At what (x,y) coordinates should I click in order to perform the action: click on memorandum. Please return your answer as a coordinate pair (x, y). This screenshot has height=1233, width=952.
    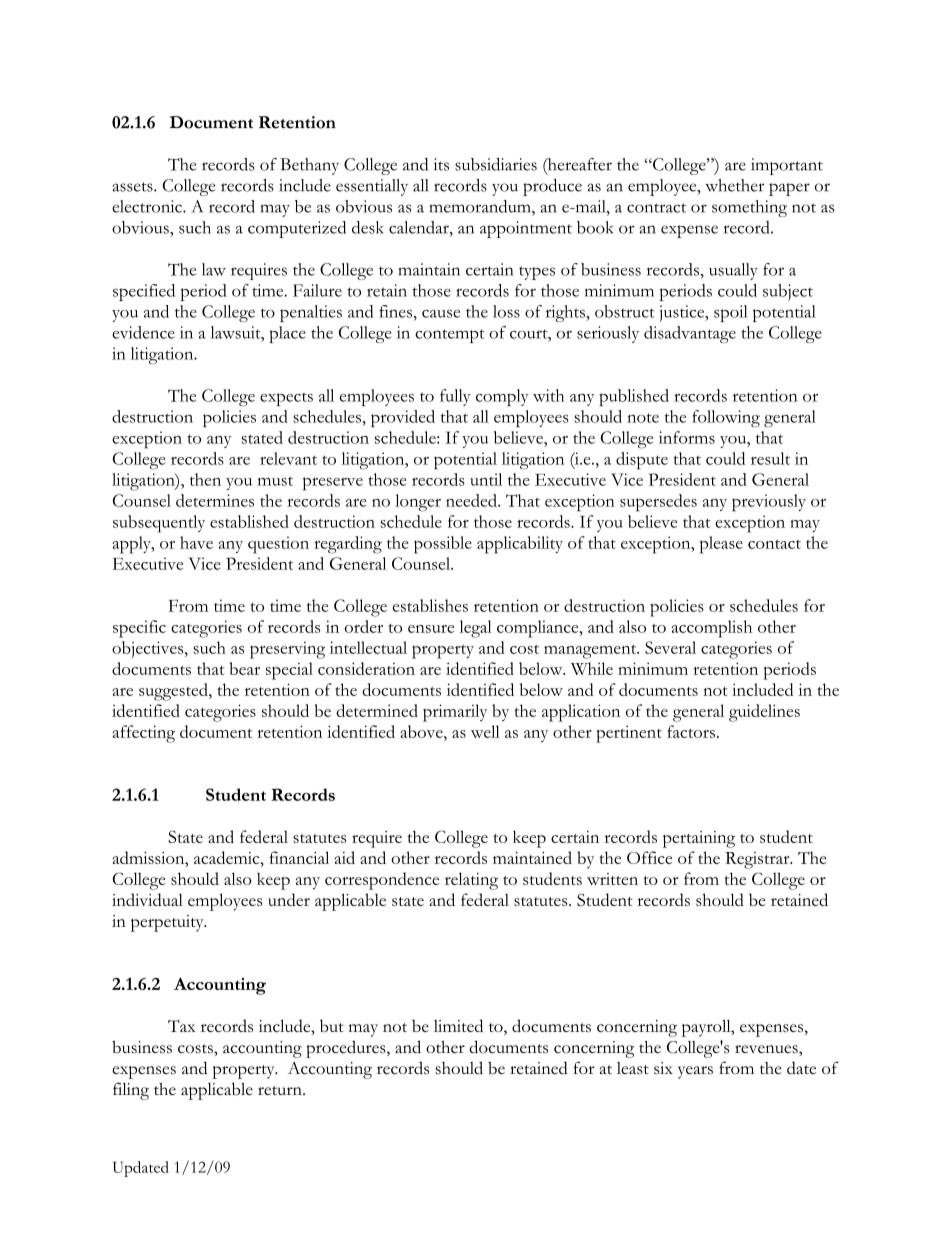
    Looking at the image, I should click on (481, 206).
